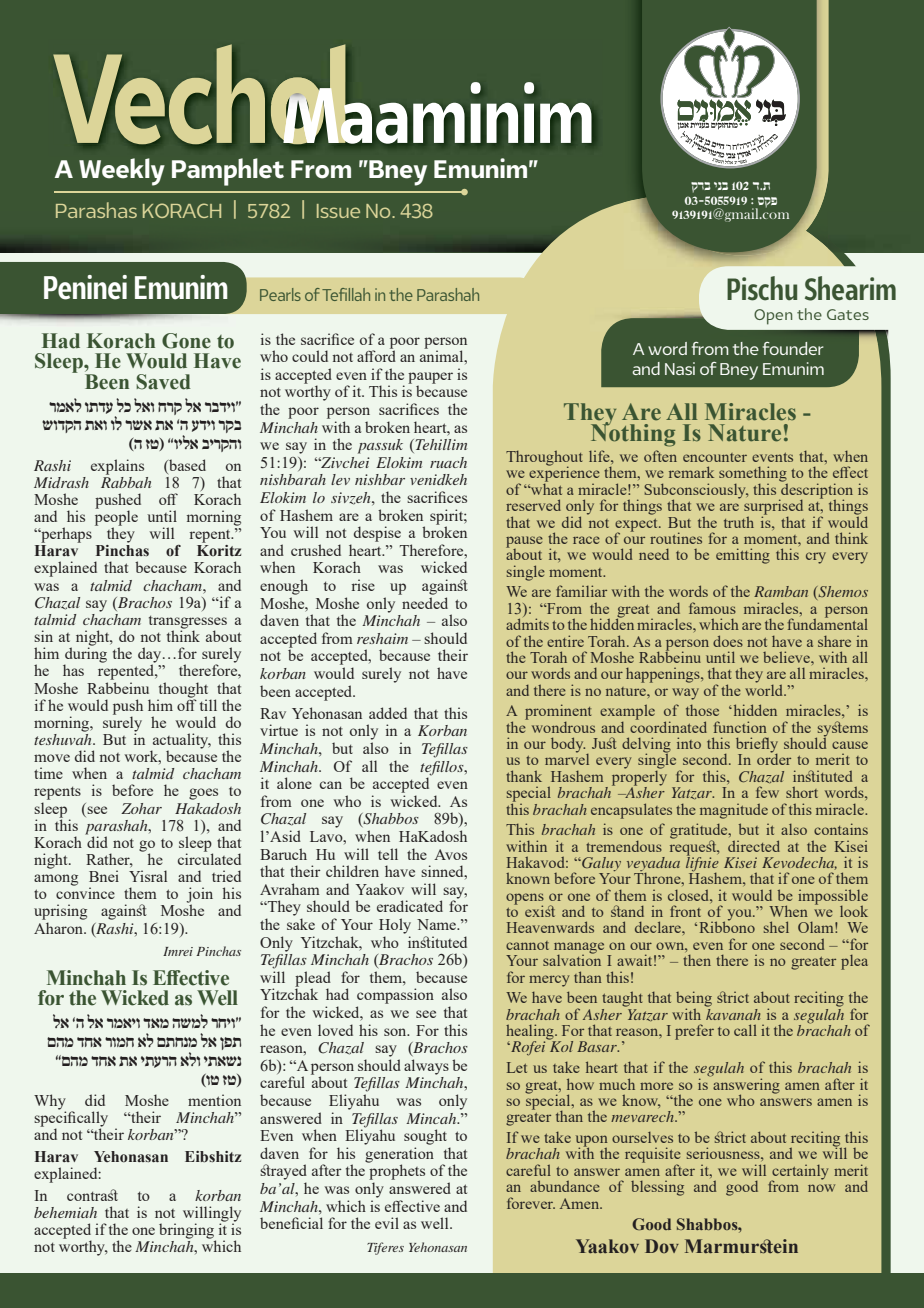  I want to click on explains, so click(117, 467).
